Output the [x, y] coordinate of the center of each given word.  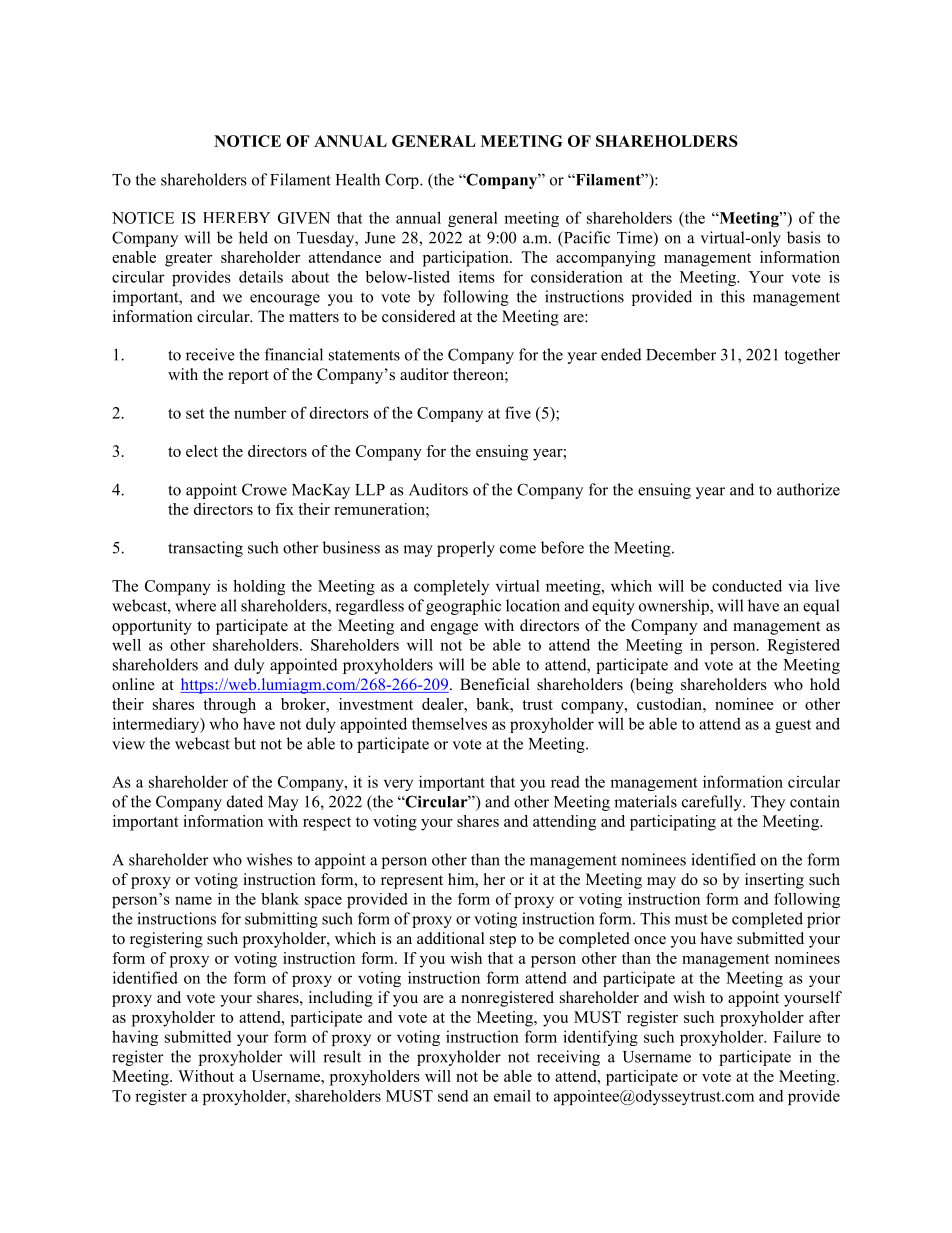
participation [467, 259]
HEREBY [237, 217]
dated [245, 801]
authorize [808, 489]
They [768, 803]
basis [804, 237]
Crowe [264, 489]
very [398, 785]
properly [466, 549]
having [135, 1038]
